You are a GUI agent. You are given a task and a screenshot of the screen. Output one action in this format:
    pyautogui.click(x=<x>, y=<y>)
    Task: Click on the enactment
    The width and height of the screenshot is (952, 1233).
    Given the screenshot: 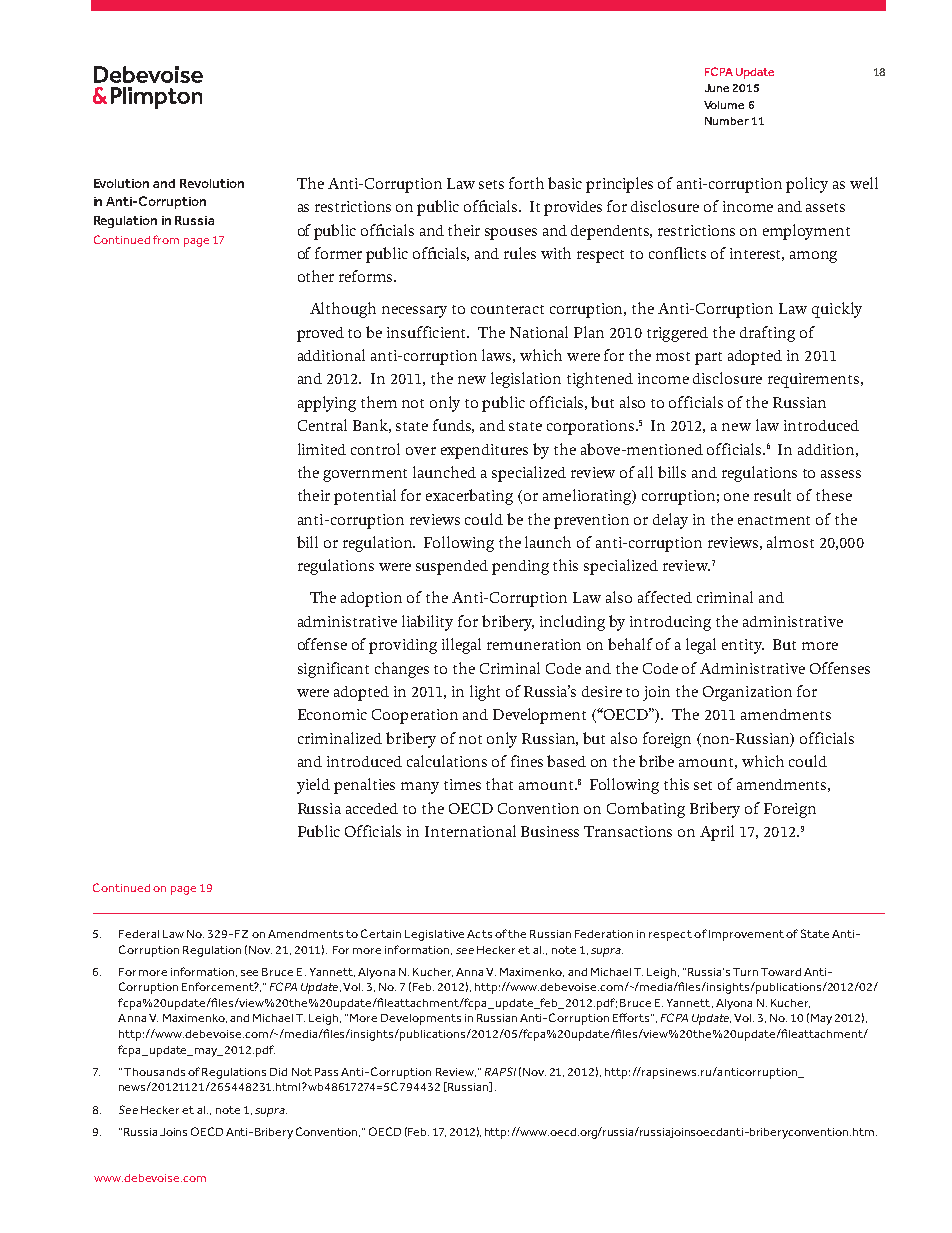 What is the action you would take?
    pyautogui.click(x=774, y=520)
